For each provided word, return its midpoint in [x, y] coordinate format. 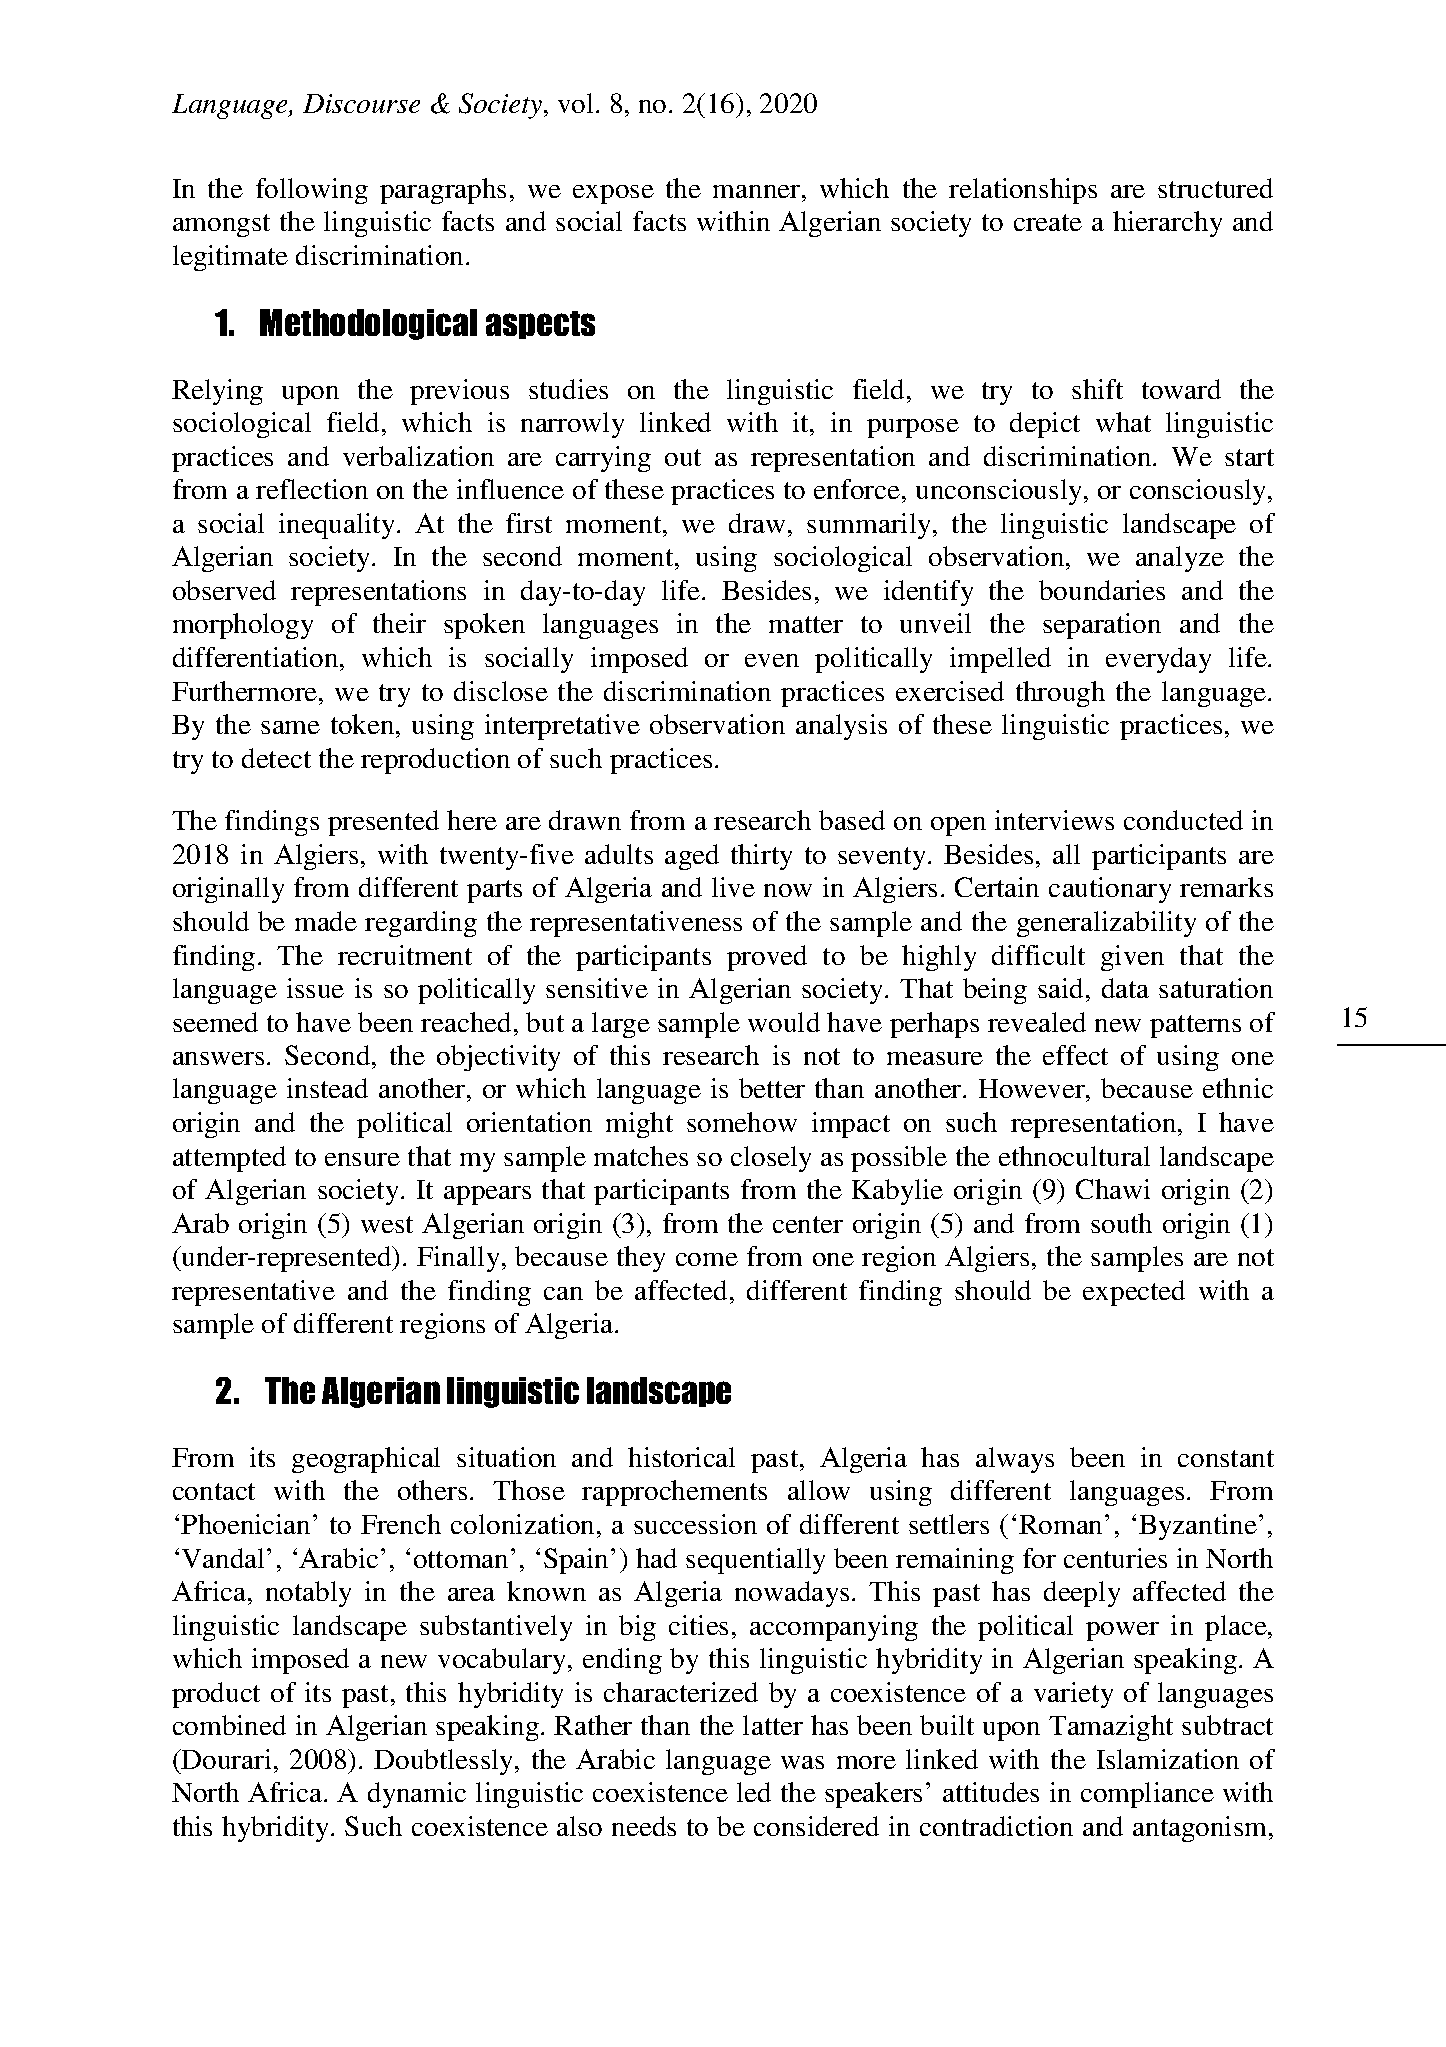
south [1121, 1223]
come [707, 1259]
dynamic [417, 1795]
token [364, 724]
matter [806, 624]
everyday [1158, 660]
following [312, 191]
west [387, 1224]
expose [613, 194]
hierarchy [1167, 224]
